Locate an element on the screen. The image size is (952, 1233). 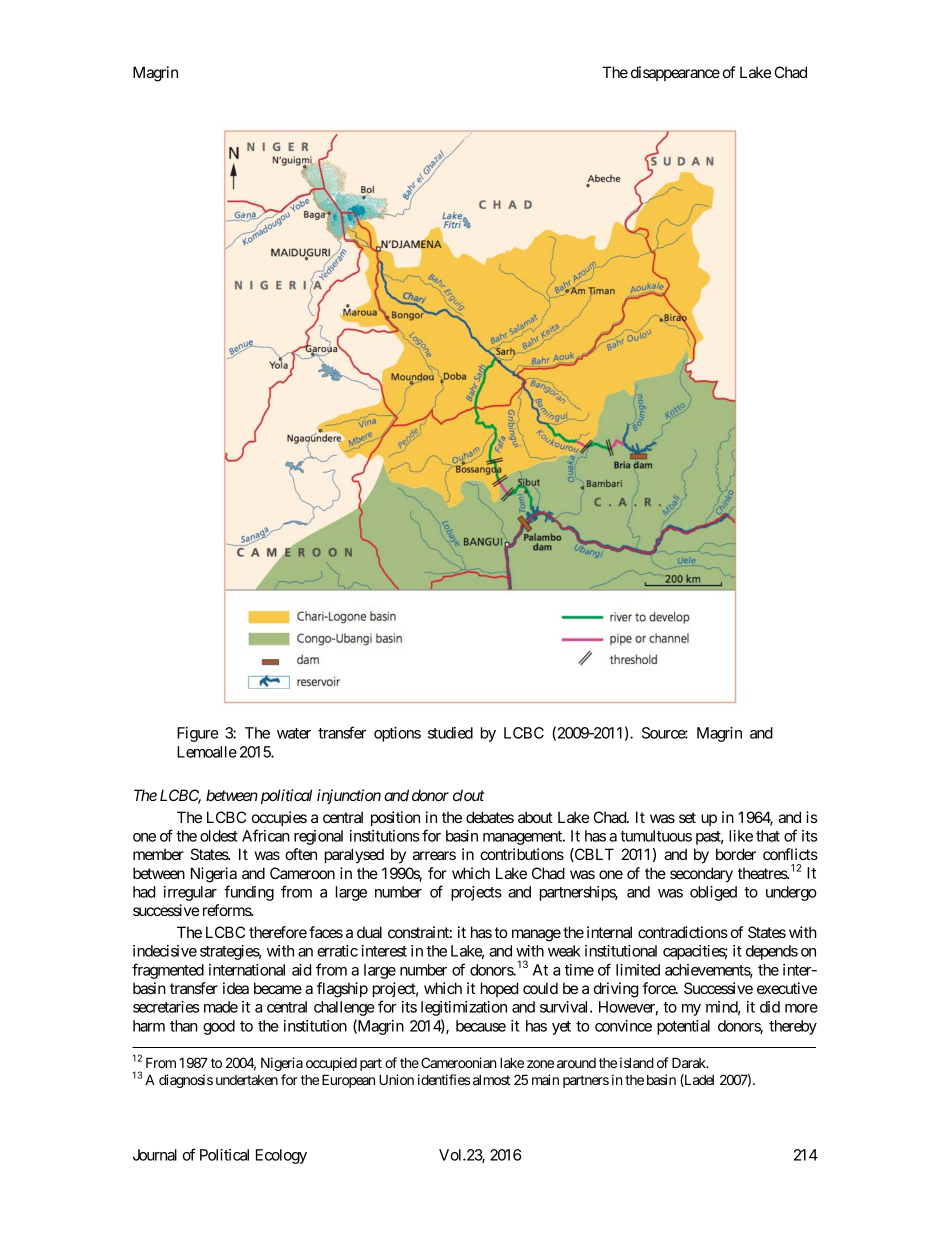
undertaken is located at coordinates (247, 1080).
